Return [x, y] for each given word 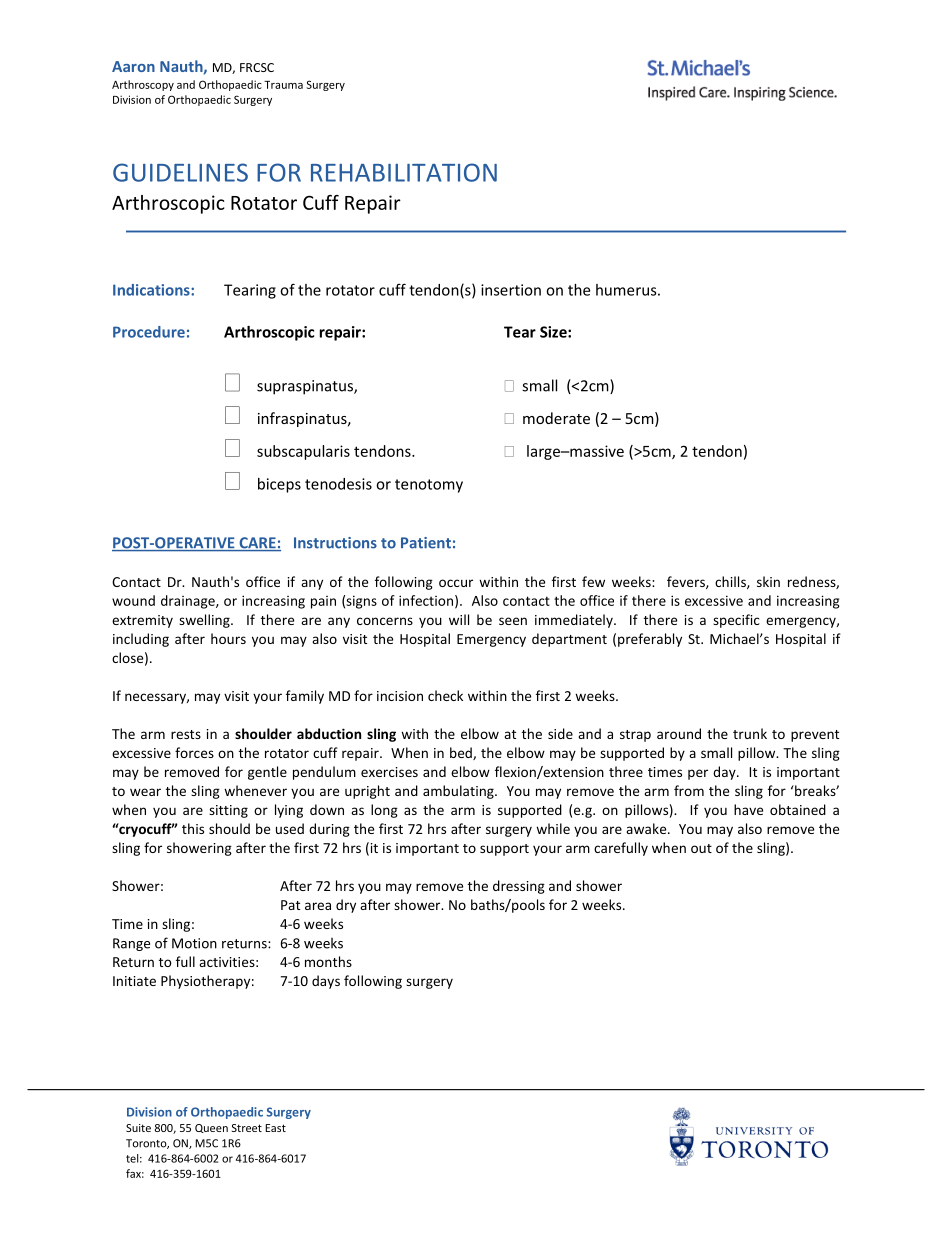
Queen [211, 1128]
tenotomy [429, 486]
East [275, 1128]
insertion [511, 290]
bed [462, 753]
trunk [750, 733]
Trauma [283, 85]
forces [194, 752]
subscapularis [303, 452]
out [701, 848]
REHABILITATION [404, 172]
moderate [556, 418]
